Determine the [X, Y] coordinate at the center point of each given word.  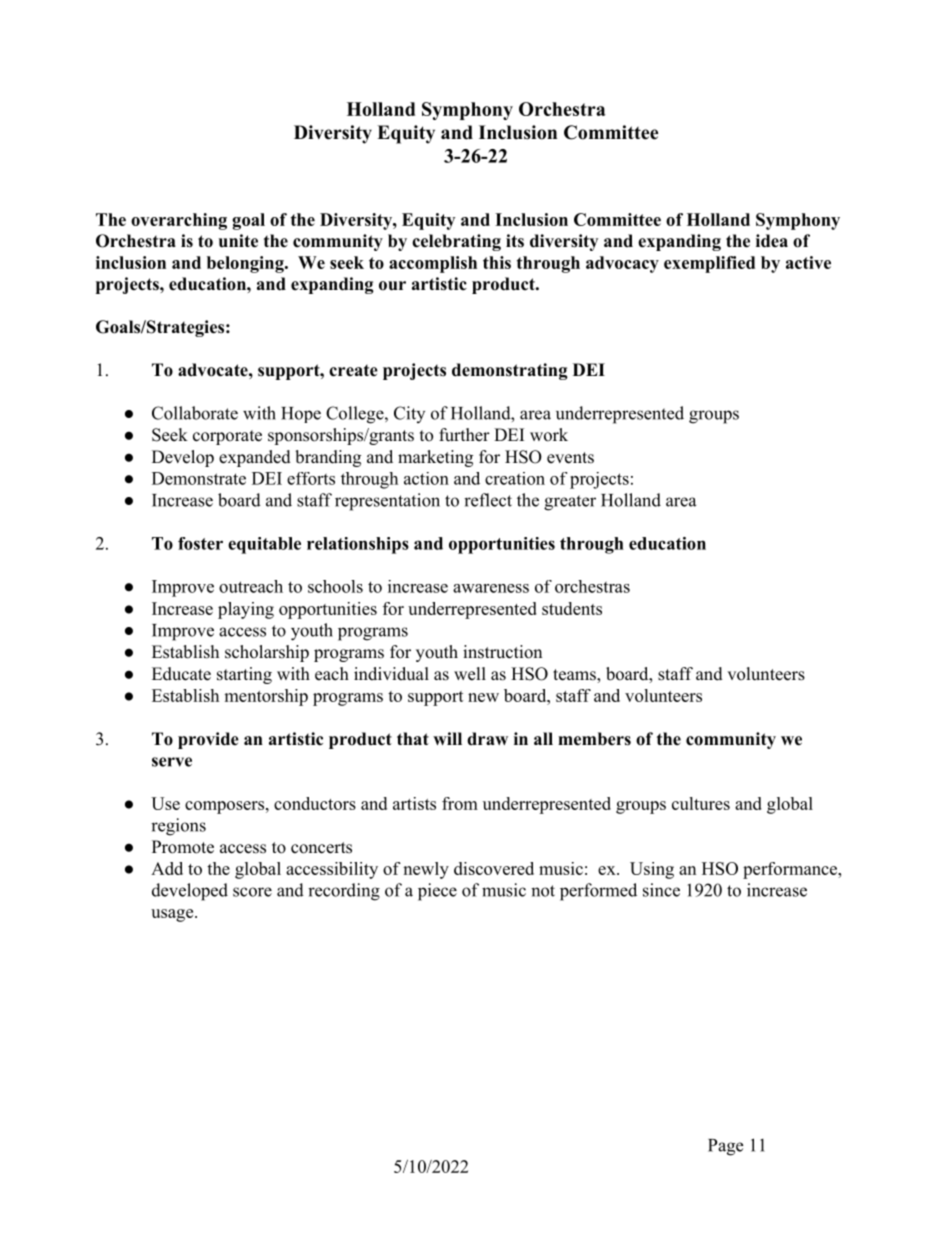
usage [173, 915]
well [470, 674]
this [497, 262]
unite [238, 241]
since [661, 890]
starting [244, 675]
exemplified [709, 264]
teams [575, 676]
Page [725, 1147]
